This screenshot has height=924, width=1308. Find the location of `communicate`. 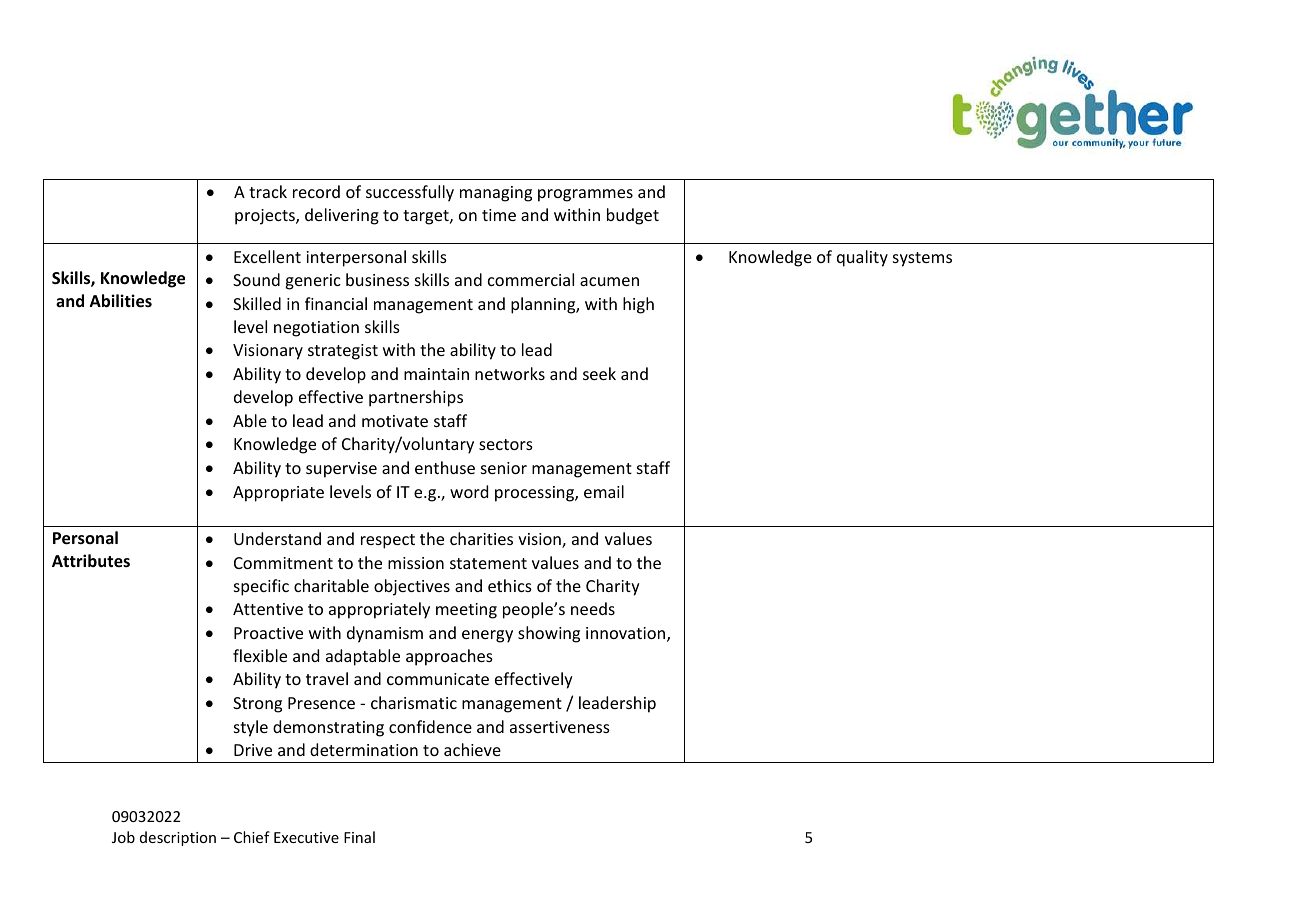

communicate is located at coordinates (438, 679).
